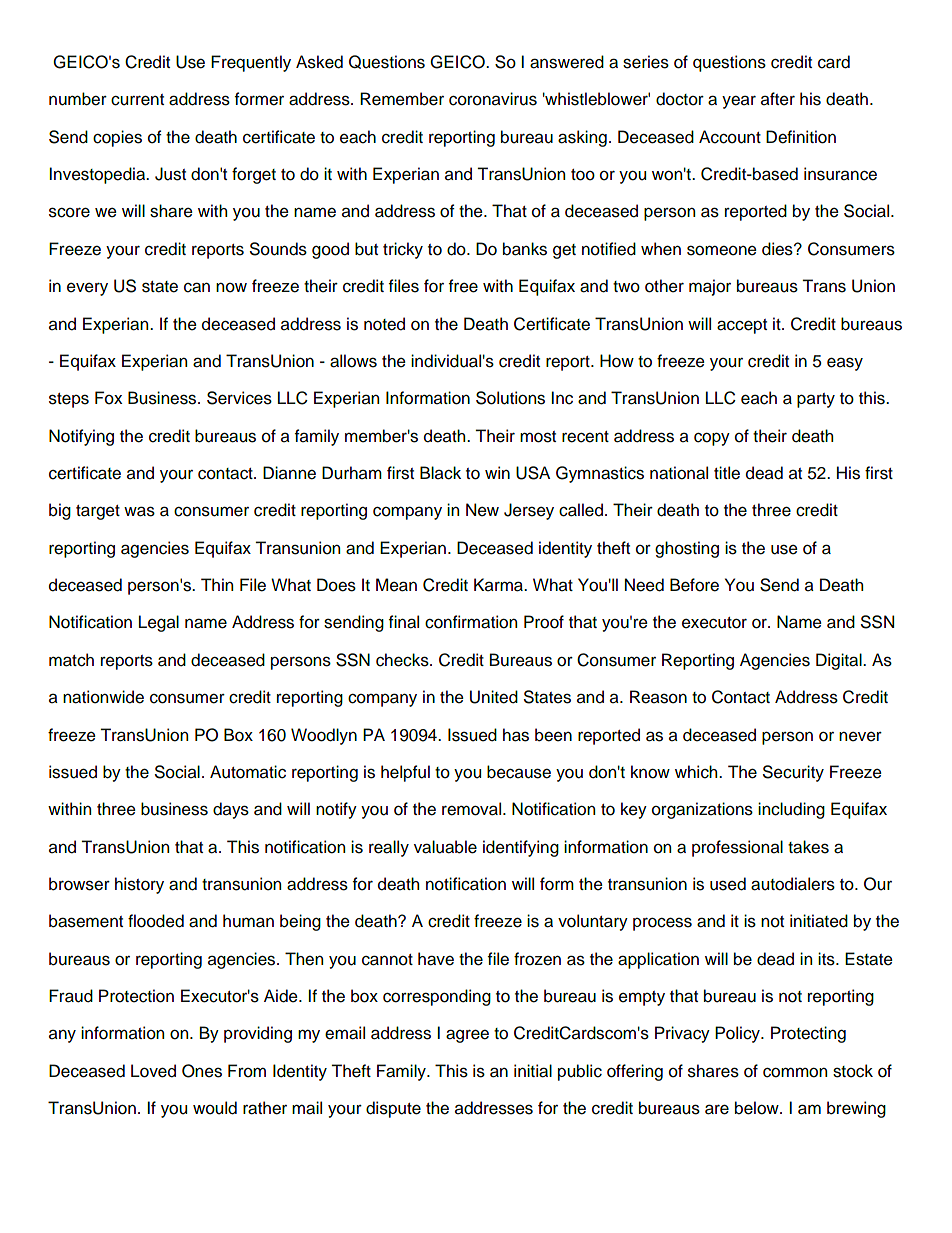  I want to click on coronavirus, so click(493, 99).
